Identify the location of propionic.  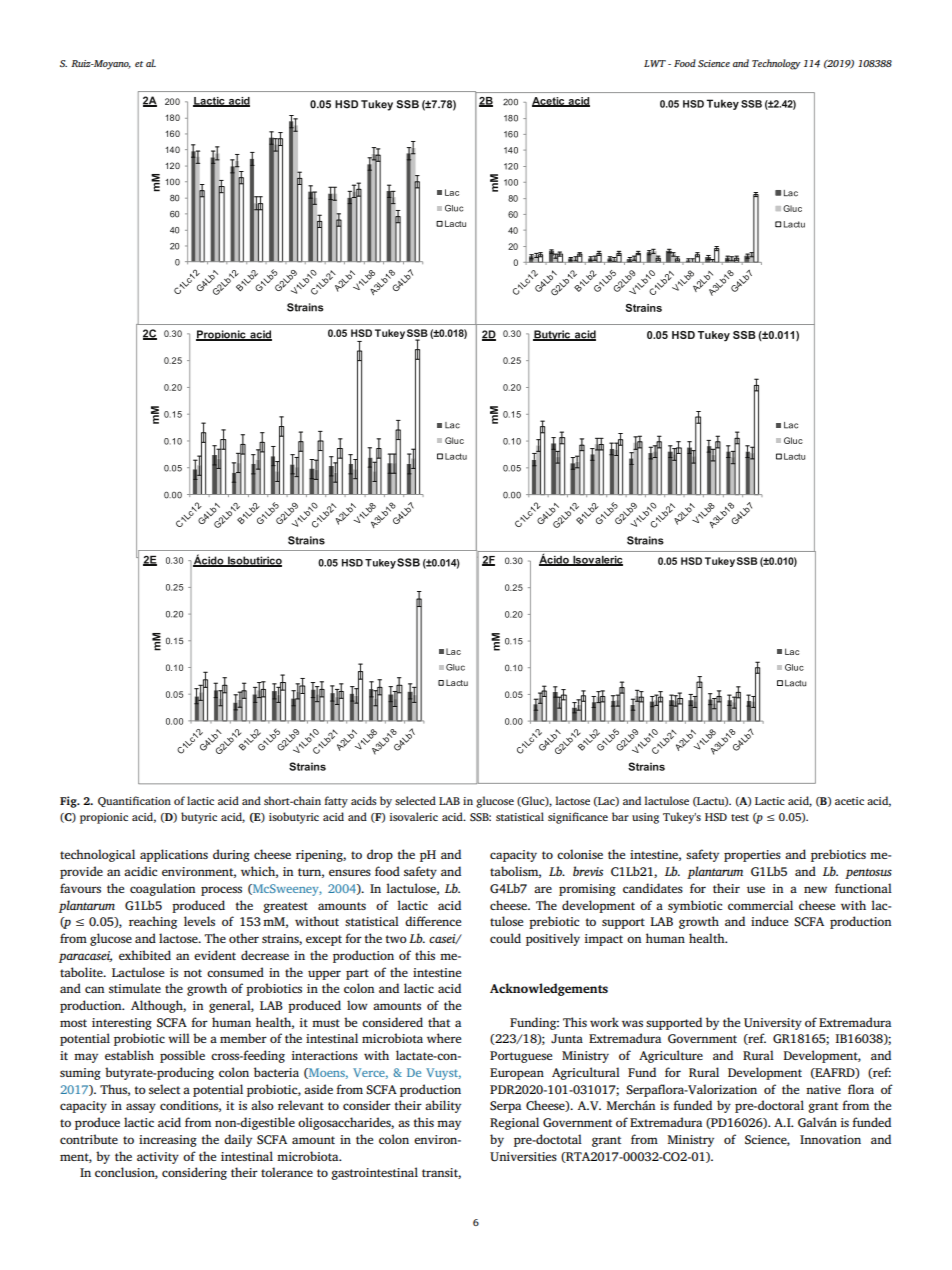
(104, 818).
